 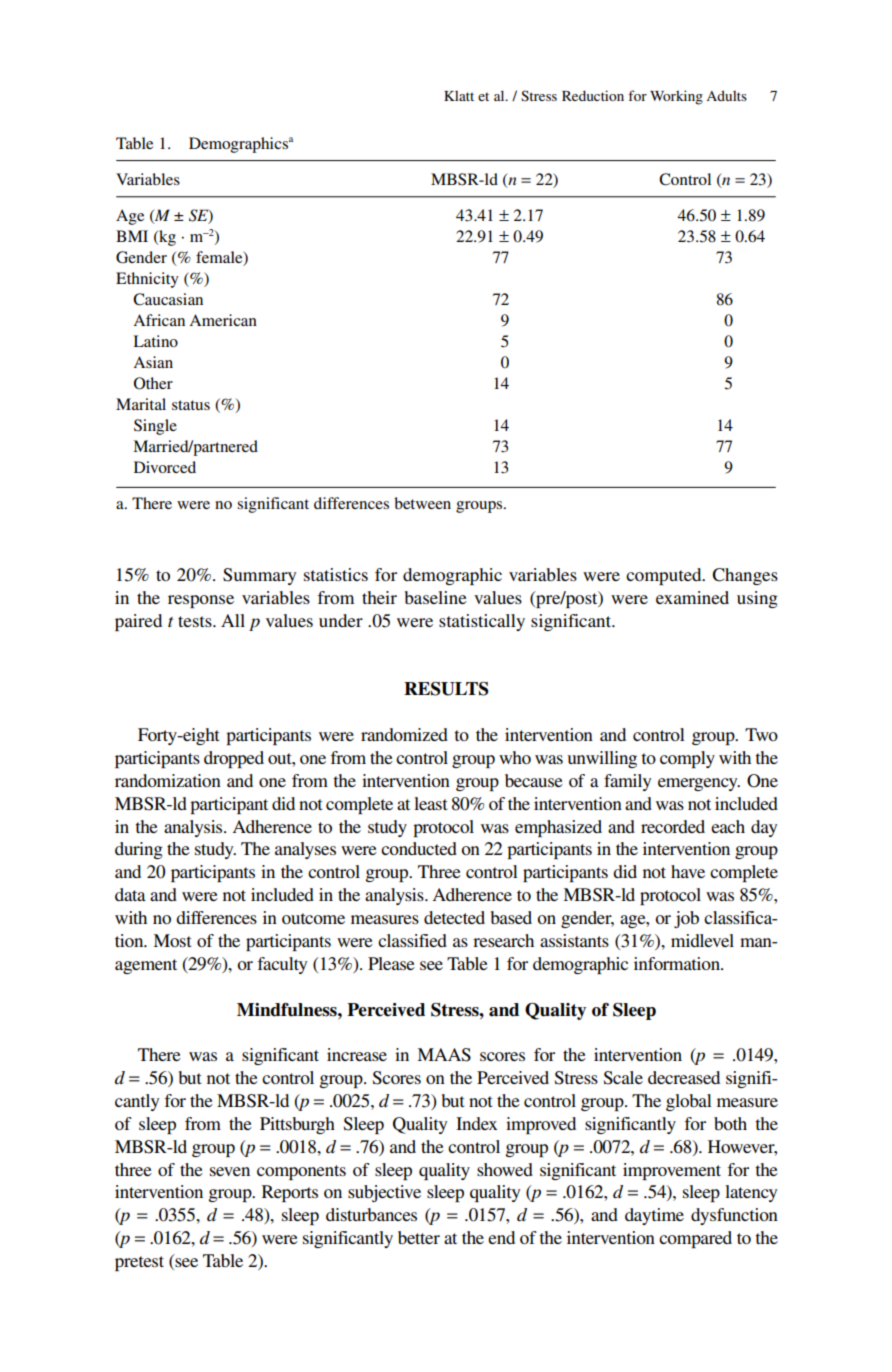 I want to click on seven, so click(x=230, y=1171).
